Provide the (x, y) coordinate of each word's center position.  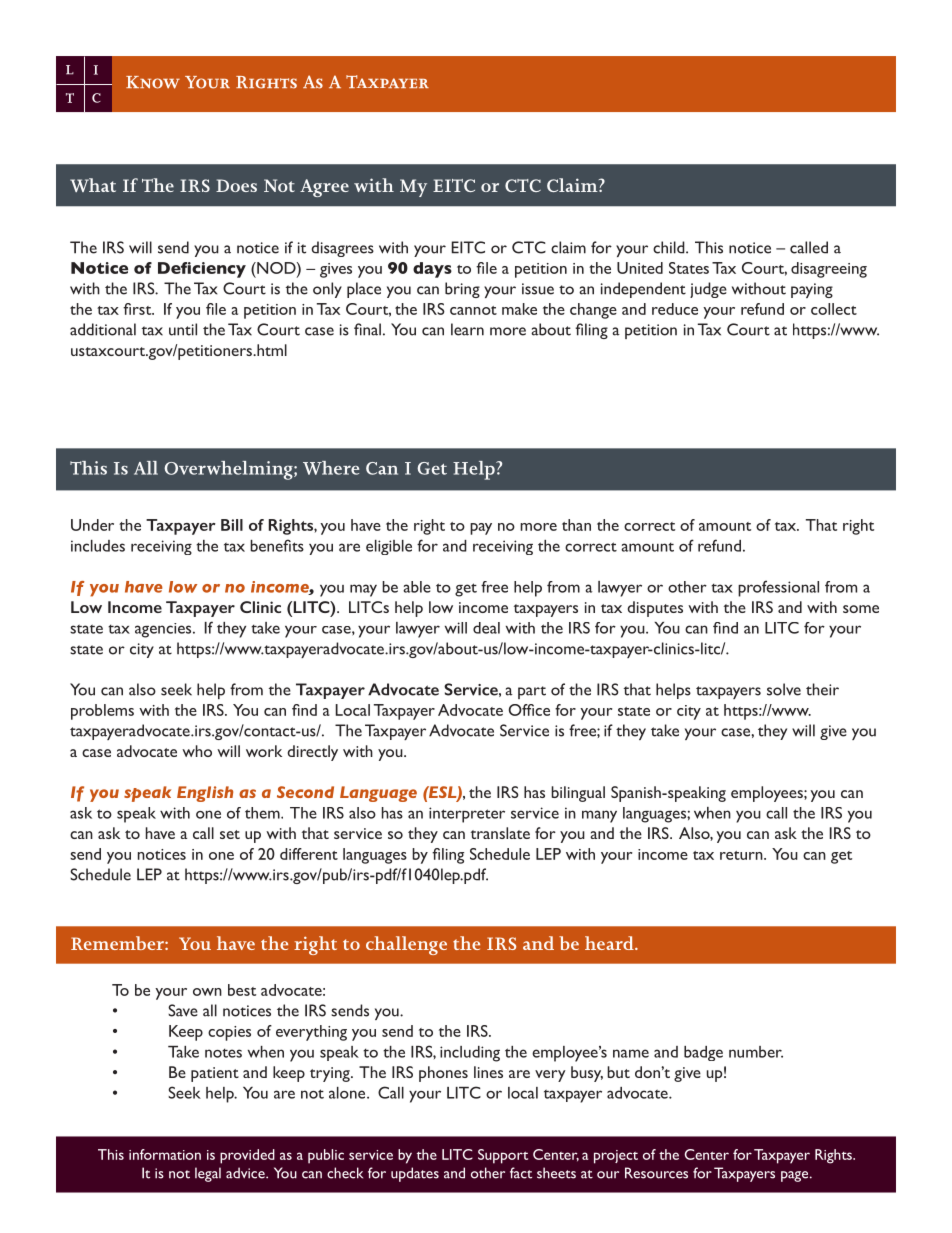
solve (784, 689)
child (670, 247)
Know (153, 82)
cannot (473, 310)
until (183, 329)
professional (778, 588)
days (432, 270)
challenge (406, 945)
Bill (232, 525)
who (197, 751)
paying (812, 290)
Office (529, 710)
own (207, 992)
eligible (389, 547)
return (742, 855)
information (165, 1154)
